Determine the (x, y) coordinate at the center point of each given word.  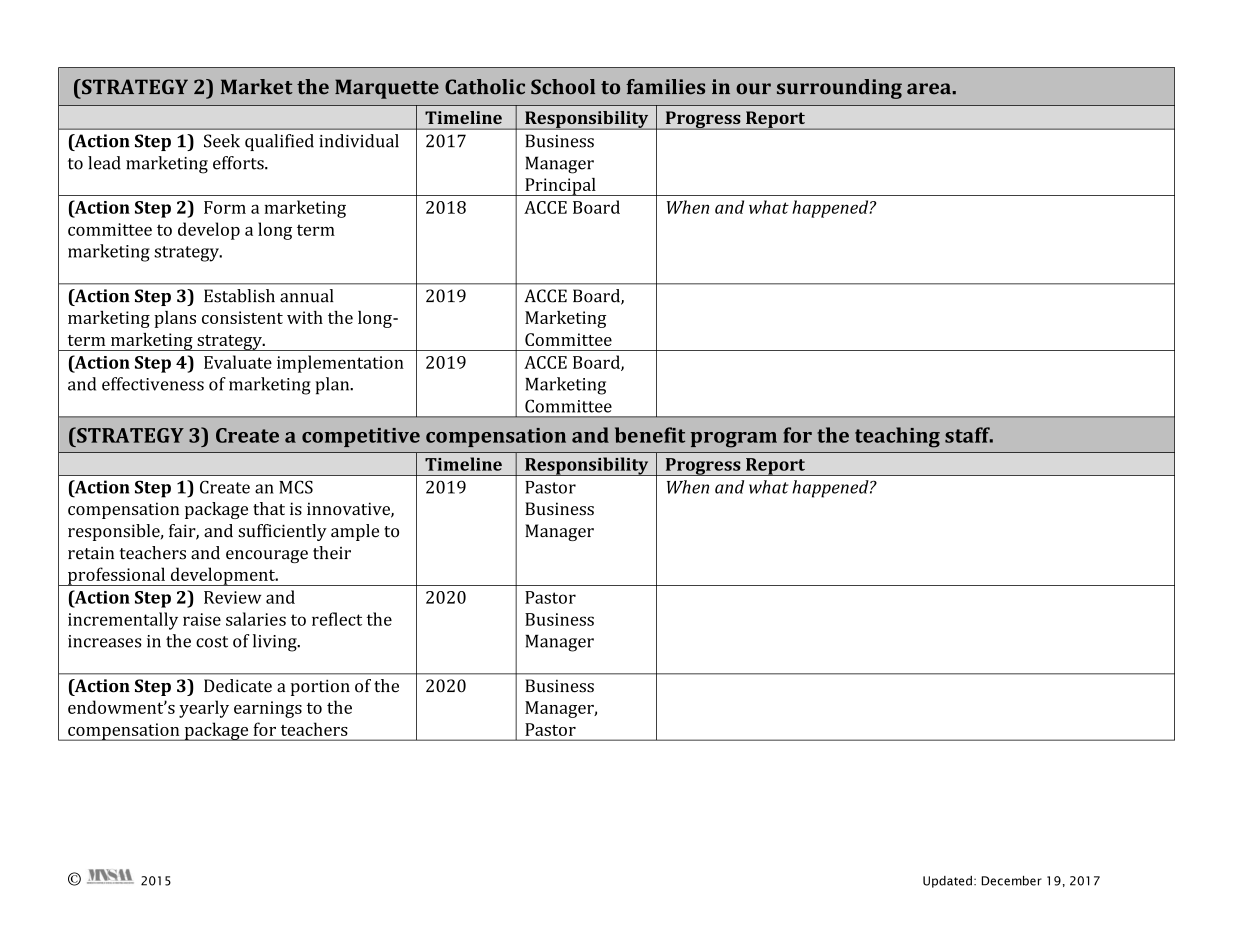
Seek (222, 141)
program (733, 440)
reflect (337, 619)
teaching (897, 437)
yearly (204, 709)
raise (202, 619)
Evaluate (238, 362)
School (563, 87)
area (929, 89)
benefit (650, 435)
